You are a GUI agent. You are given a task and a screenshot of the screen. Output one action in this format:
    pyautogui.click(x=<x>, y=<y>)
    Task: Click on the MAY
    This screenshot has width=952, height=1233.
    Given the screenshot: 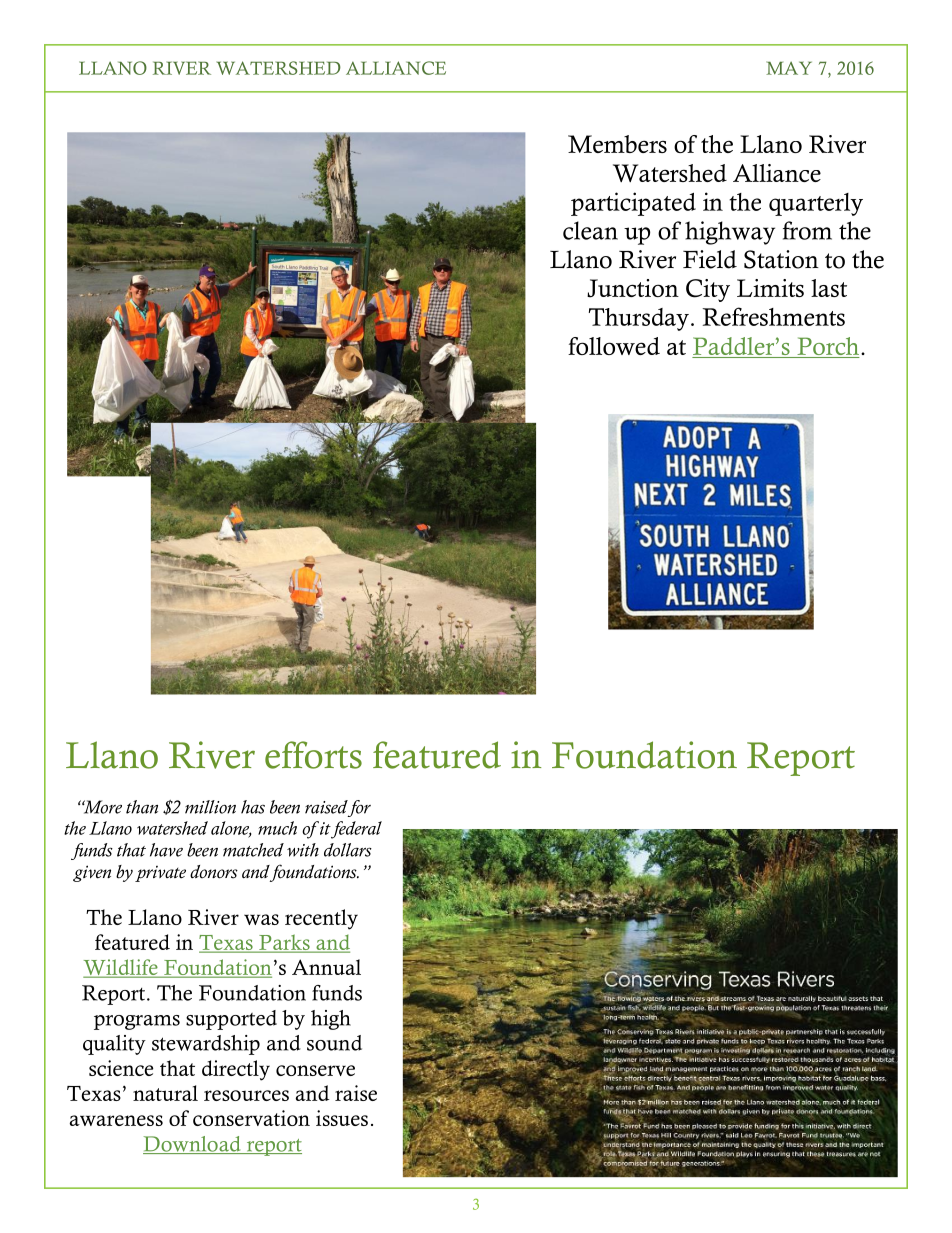 What is the action you would take?
    pyautogui.click(x=789, y=68)
